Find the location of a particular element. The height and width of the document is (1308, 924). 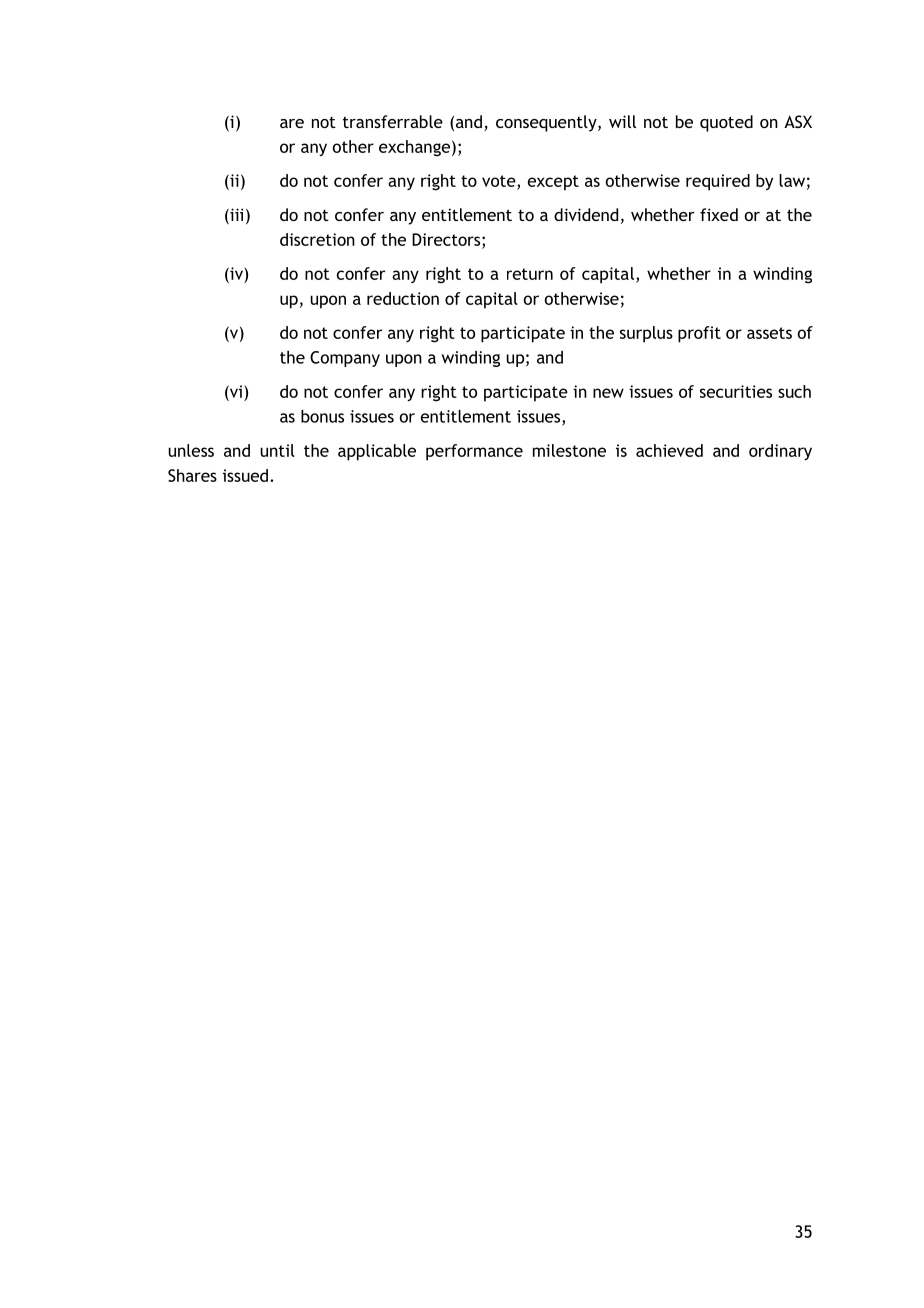

consequently is located at coordinates (547, 123).
